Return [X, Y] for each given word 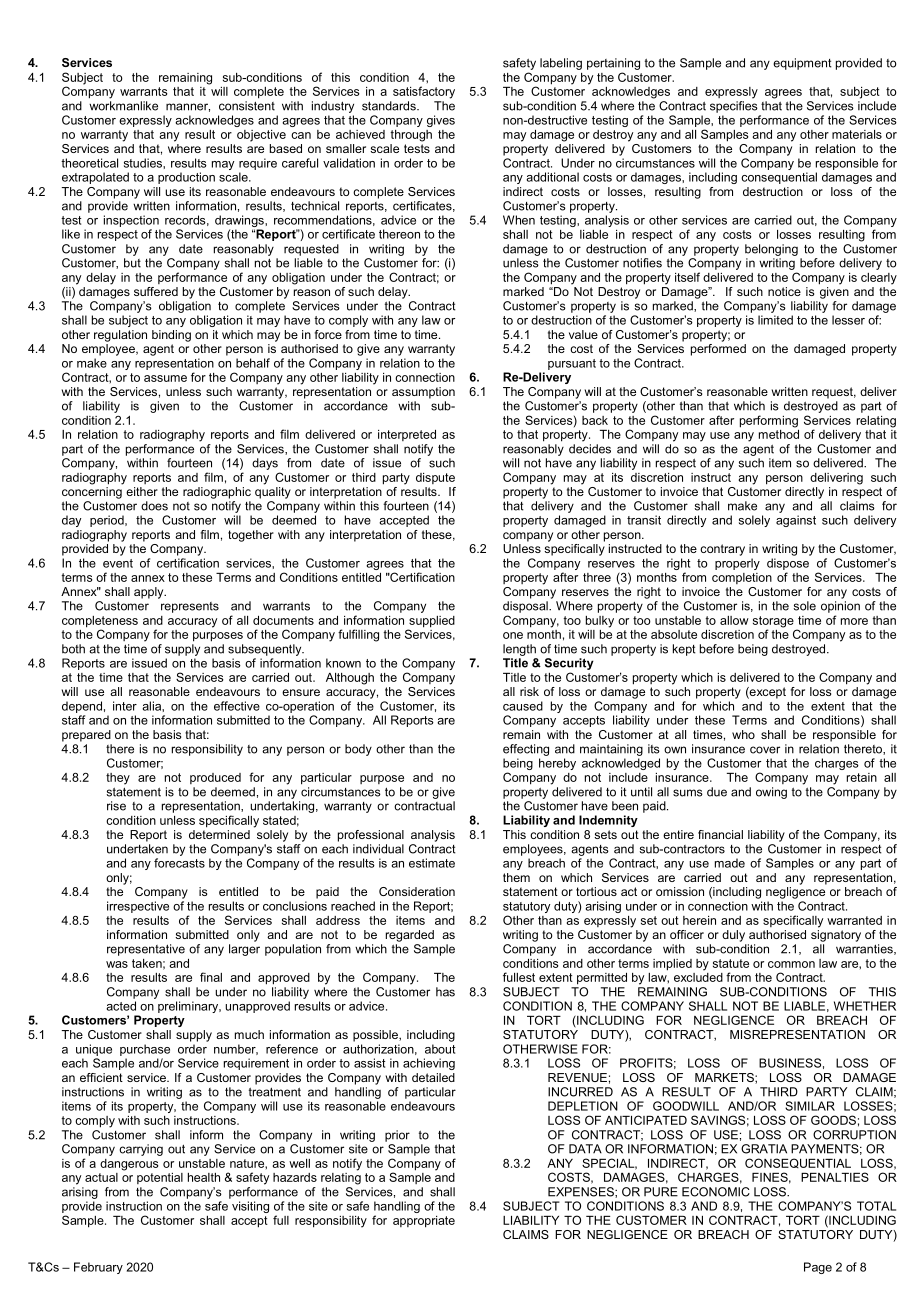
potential [160, 1178]
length [519, 650]
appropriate [424, 1222]
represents [190, 607]
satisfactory [424, 92]
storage [773, 623]
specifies [734, 107]
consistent [247, 106]
